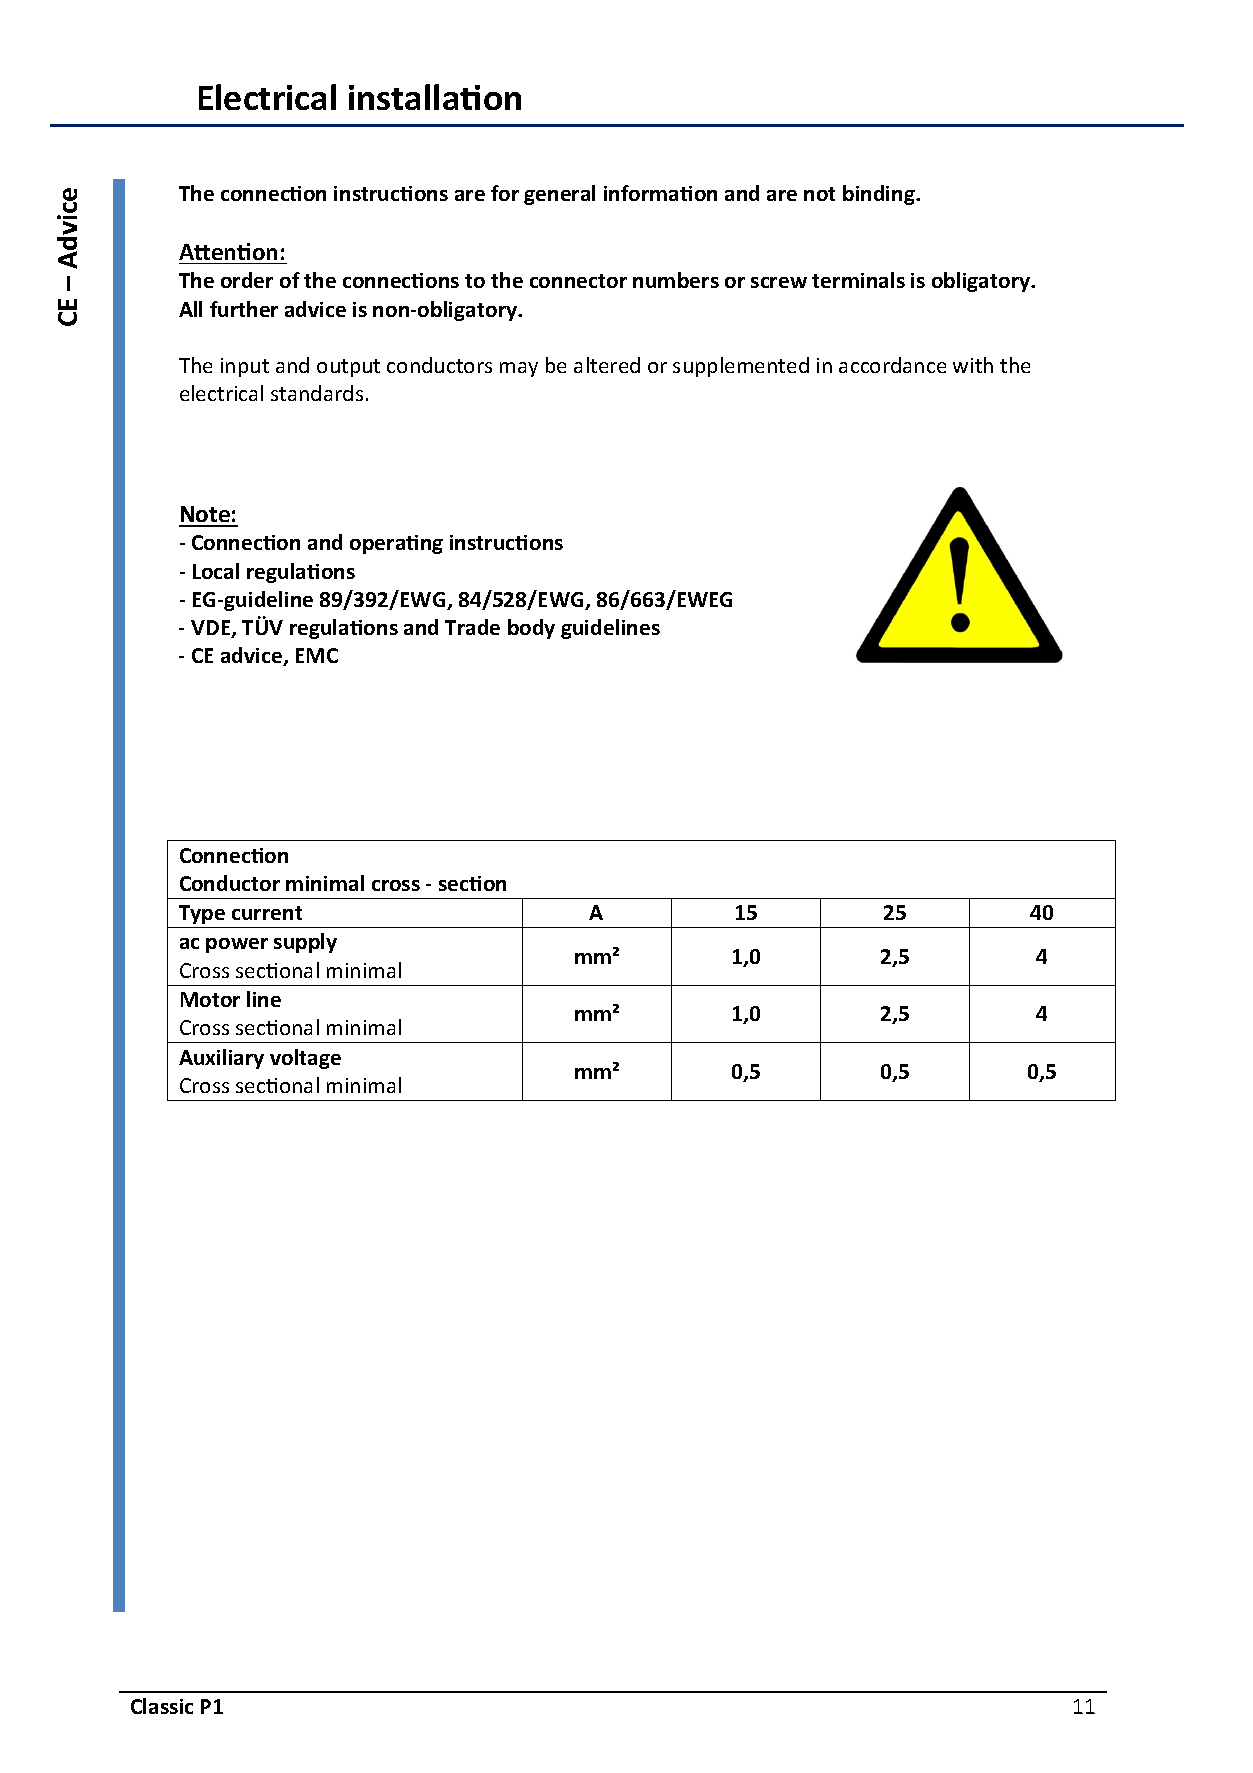 The width and height of the screenshot is (1253, 1773). What do you see at coordinates (305, 1059) in the screenshot?
I see `voltage` at bounding box center [305, 1059].
